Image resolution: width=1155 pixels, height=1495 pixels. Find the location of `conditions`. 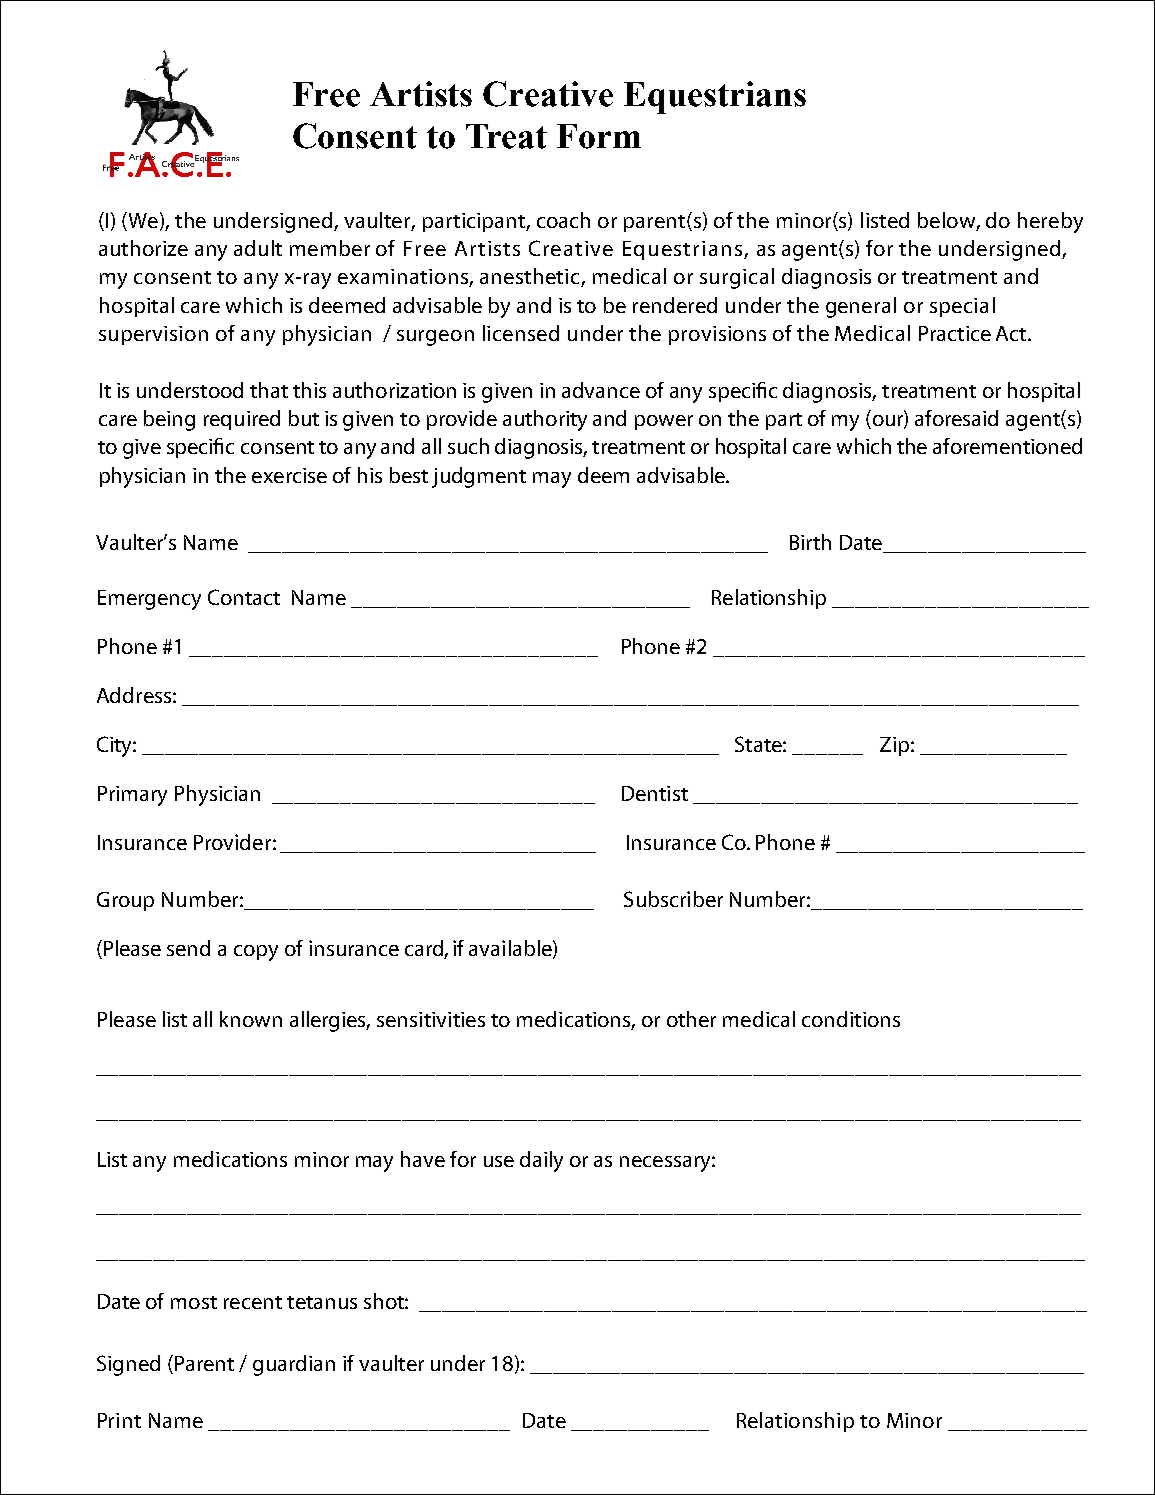

conditions is located at coordinates (851, 1019).
